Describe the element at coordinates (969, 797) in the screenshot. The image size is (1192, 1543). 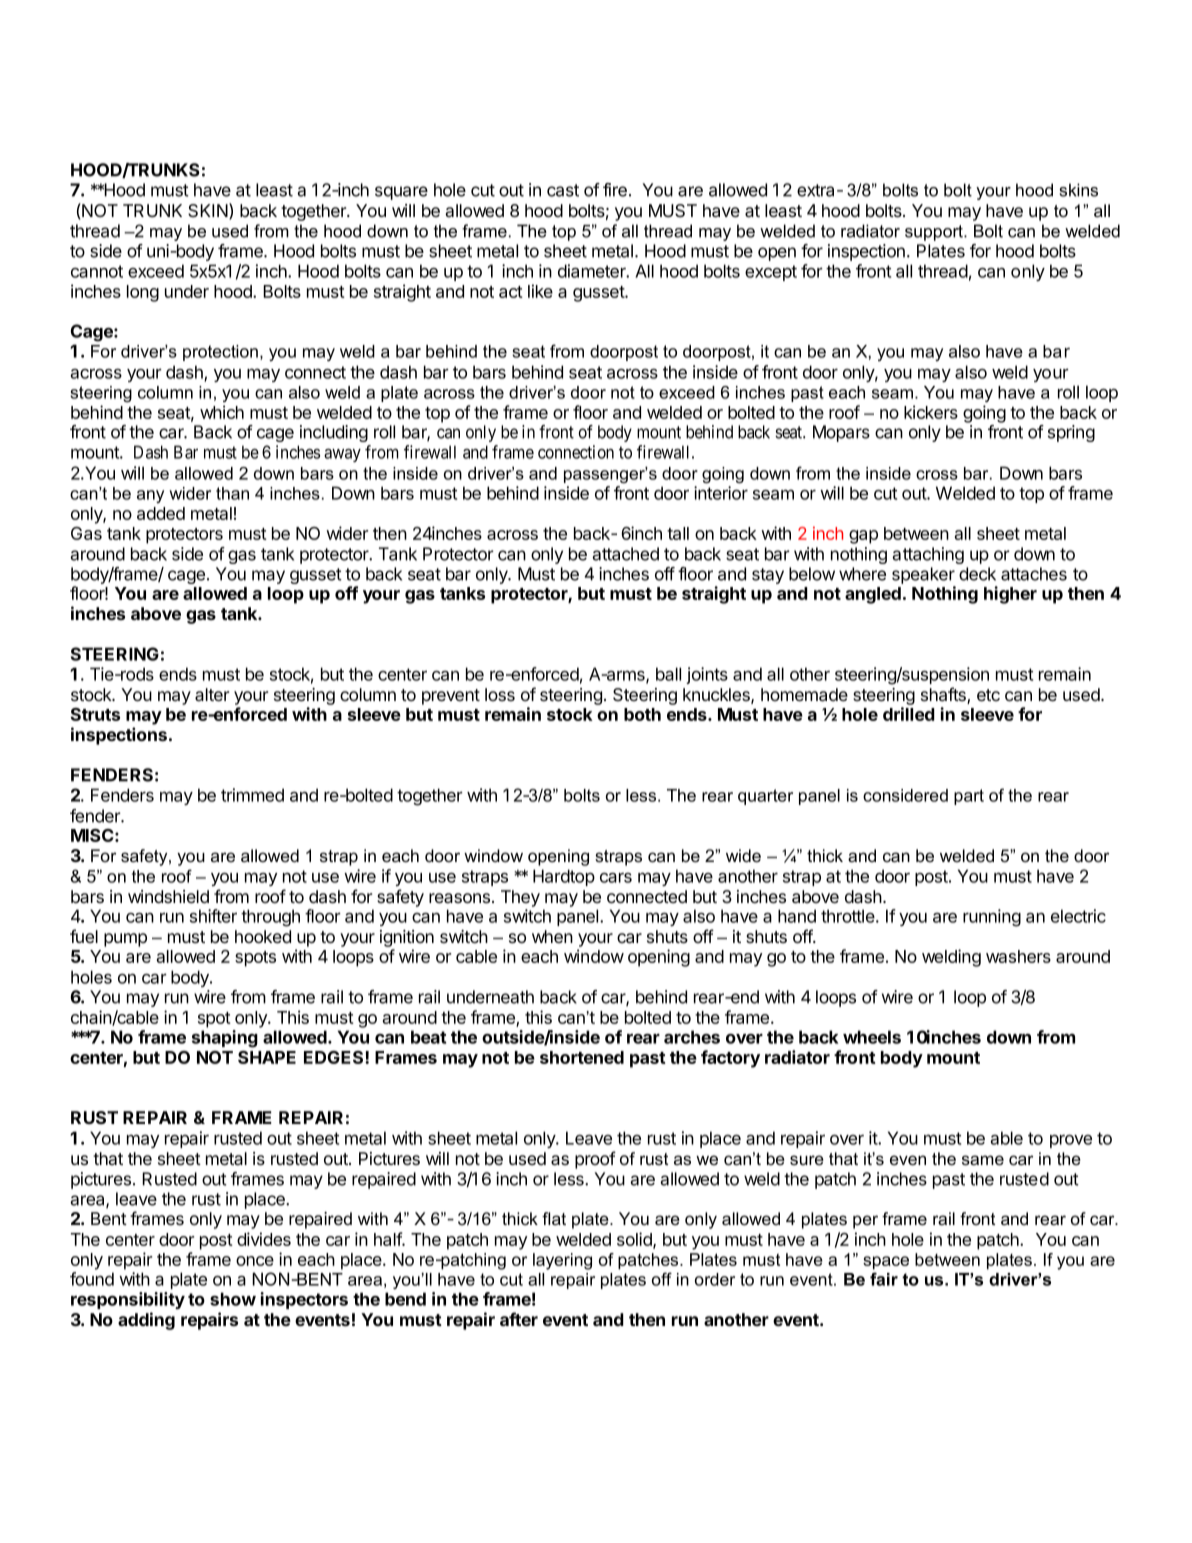
I see `part` at that location.
